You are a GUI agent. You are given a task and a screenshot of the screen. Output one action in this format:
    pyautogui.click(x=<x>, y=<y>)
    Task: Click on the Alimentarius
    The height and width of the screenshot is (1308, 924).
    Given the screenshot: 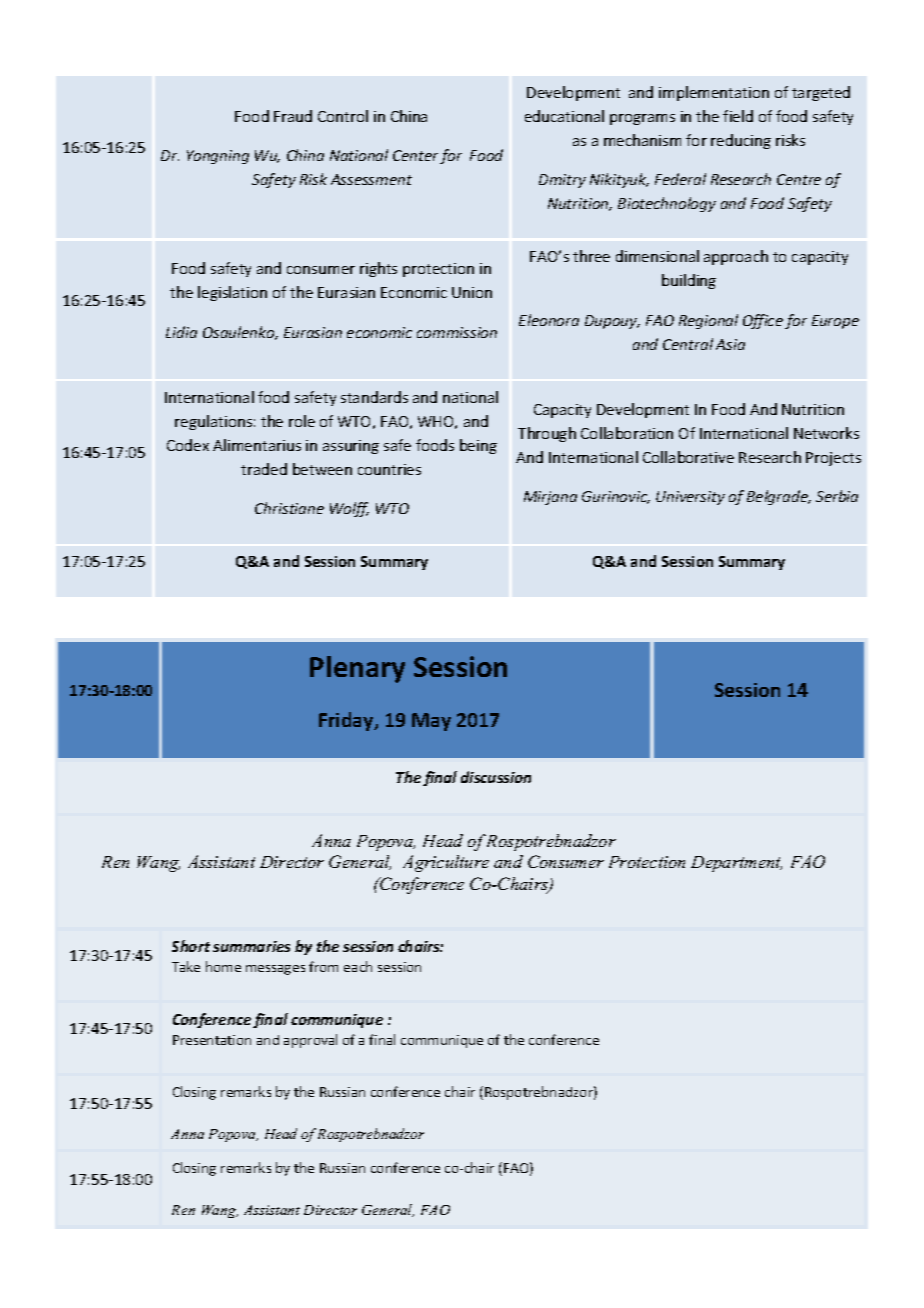 What is the action you would take?
    pyautogui.click(x=257, y=445)
